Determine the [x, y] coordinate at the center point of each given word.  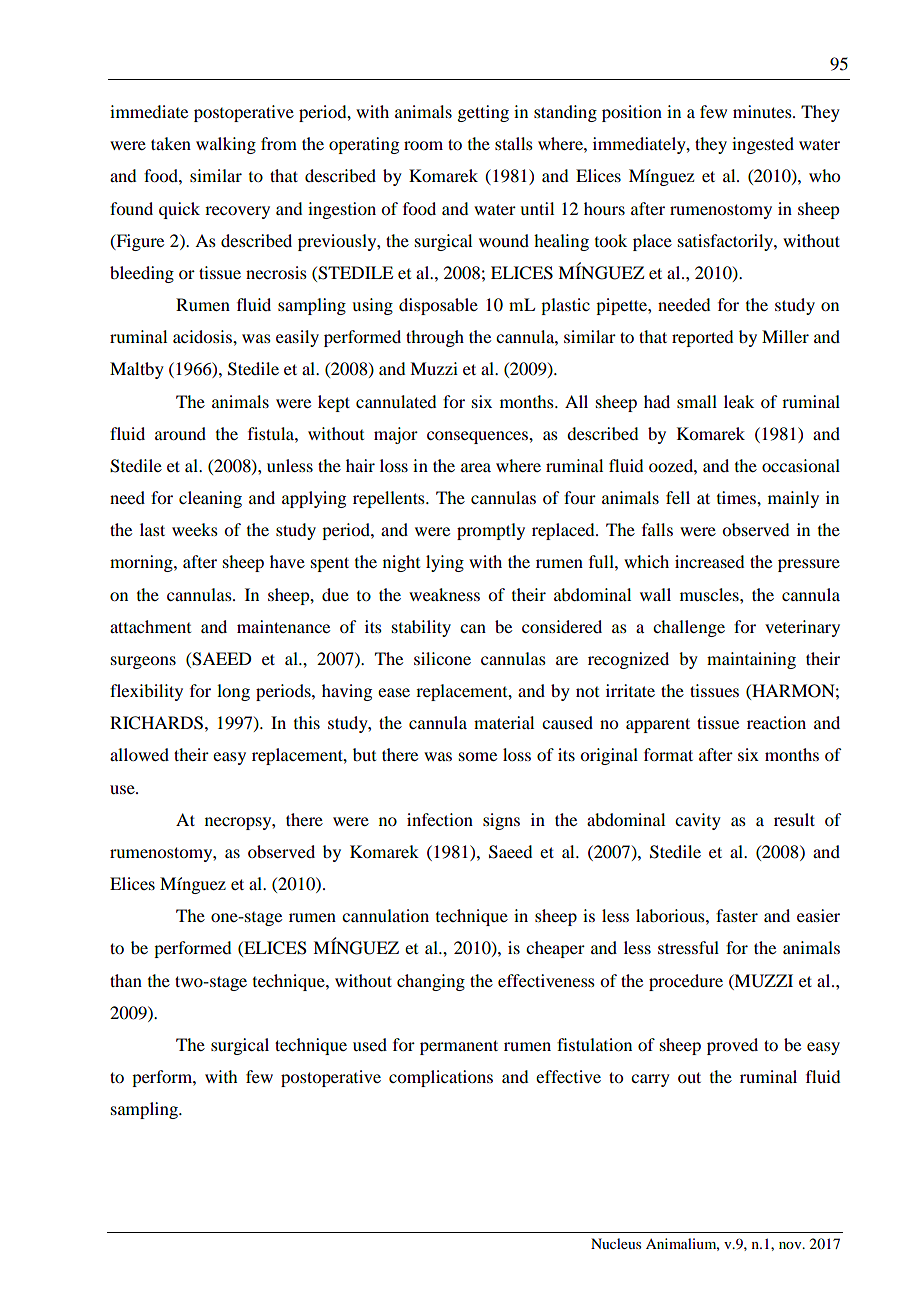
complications [441, 1078]
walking [226, 145]
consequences [478, 437]
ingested [763, 145]
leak [739, 401]
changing [431, 982]
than [126, 980]
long [233, 692]
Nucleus [616, 1243]
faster [737, 915]
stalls [514, 143]
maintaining [751, 660]
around [180, 433]
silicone [442, 658]
